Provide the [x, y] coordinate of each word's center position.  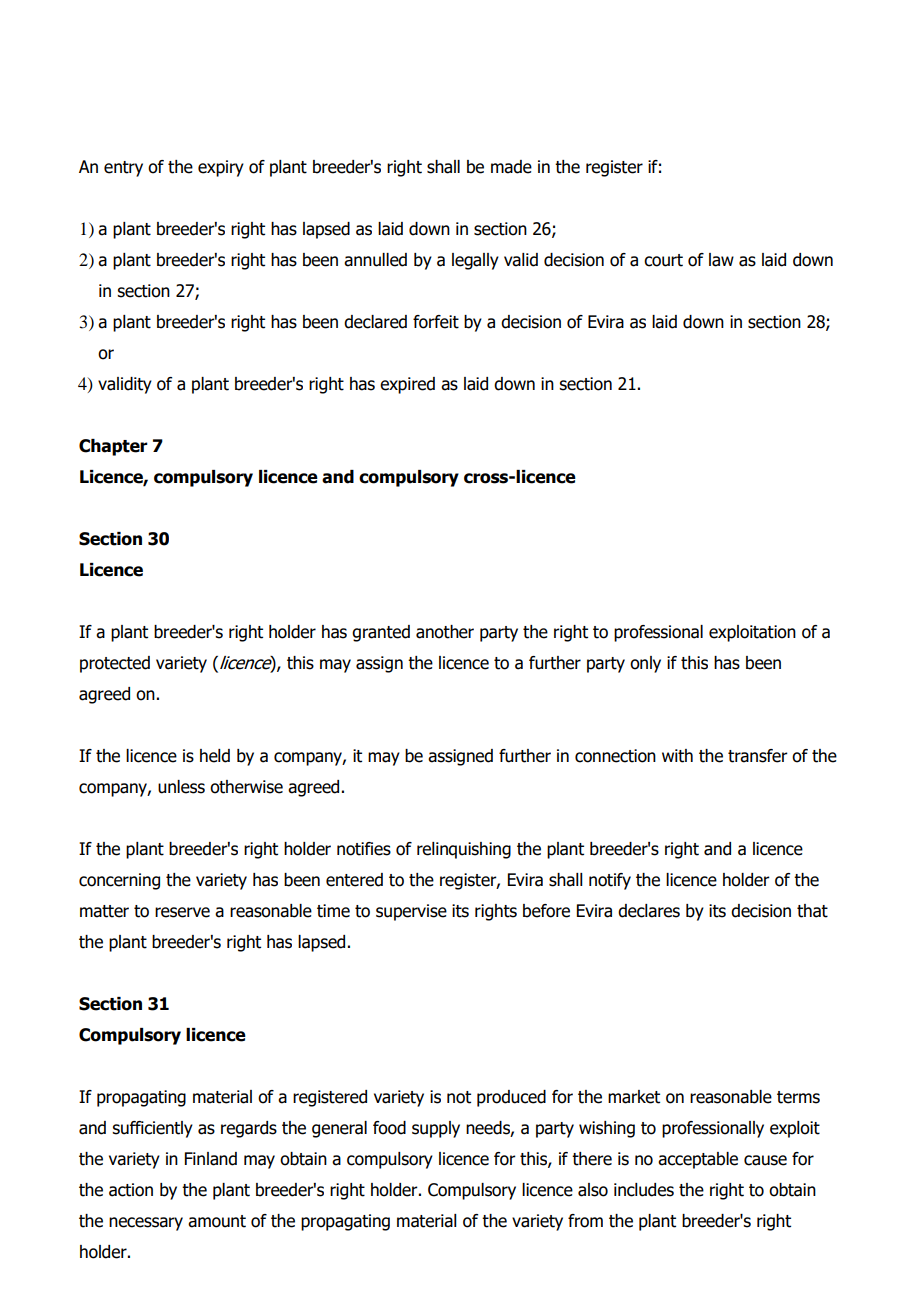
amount [217, 1221]
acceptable [698, 1160]
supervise [411, 912]
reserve [182, 912]
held [215, 756]
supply [436, 1129]
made [511, 167]
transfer [758, 756]
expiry [221, 168]
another [445, 632]
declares [649, 911]
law [721, 260]
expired [407, 385]
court [663, 260]
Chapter [113, 447]
